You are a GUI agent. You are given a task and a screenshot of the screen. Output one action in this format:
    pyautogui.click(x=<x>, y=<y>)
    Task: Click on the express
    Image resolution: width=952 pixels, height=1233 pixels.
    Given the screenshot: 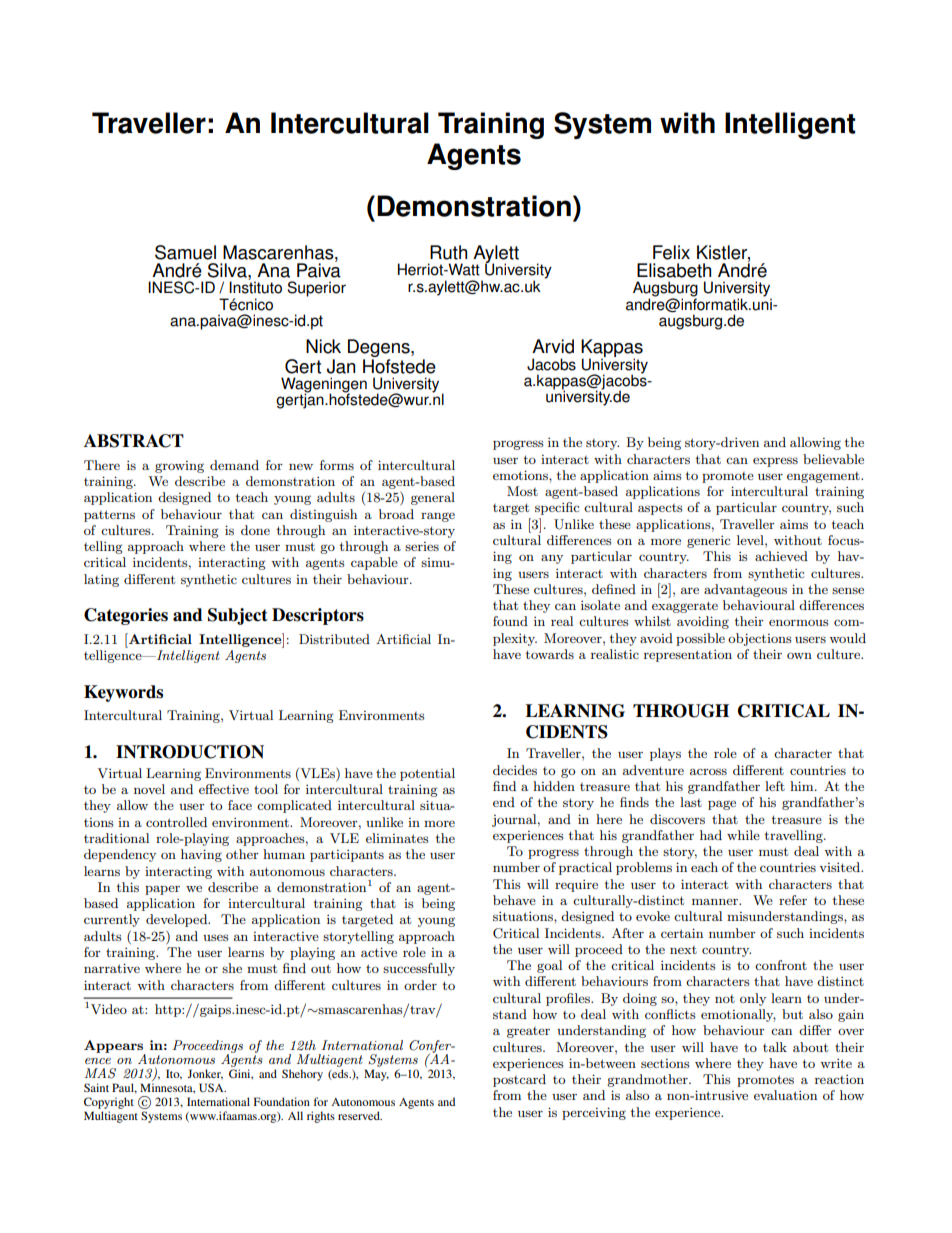 What is the action you would take?
    pyautogui.click(x=775, y=462)
